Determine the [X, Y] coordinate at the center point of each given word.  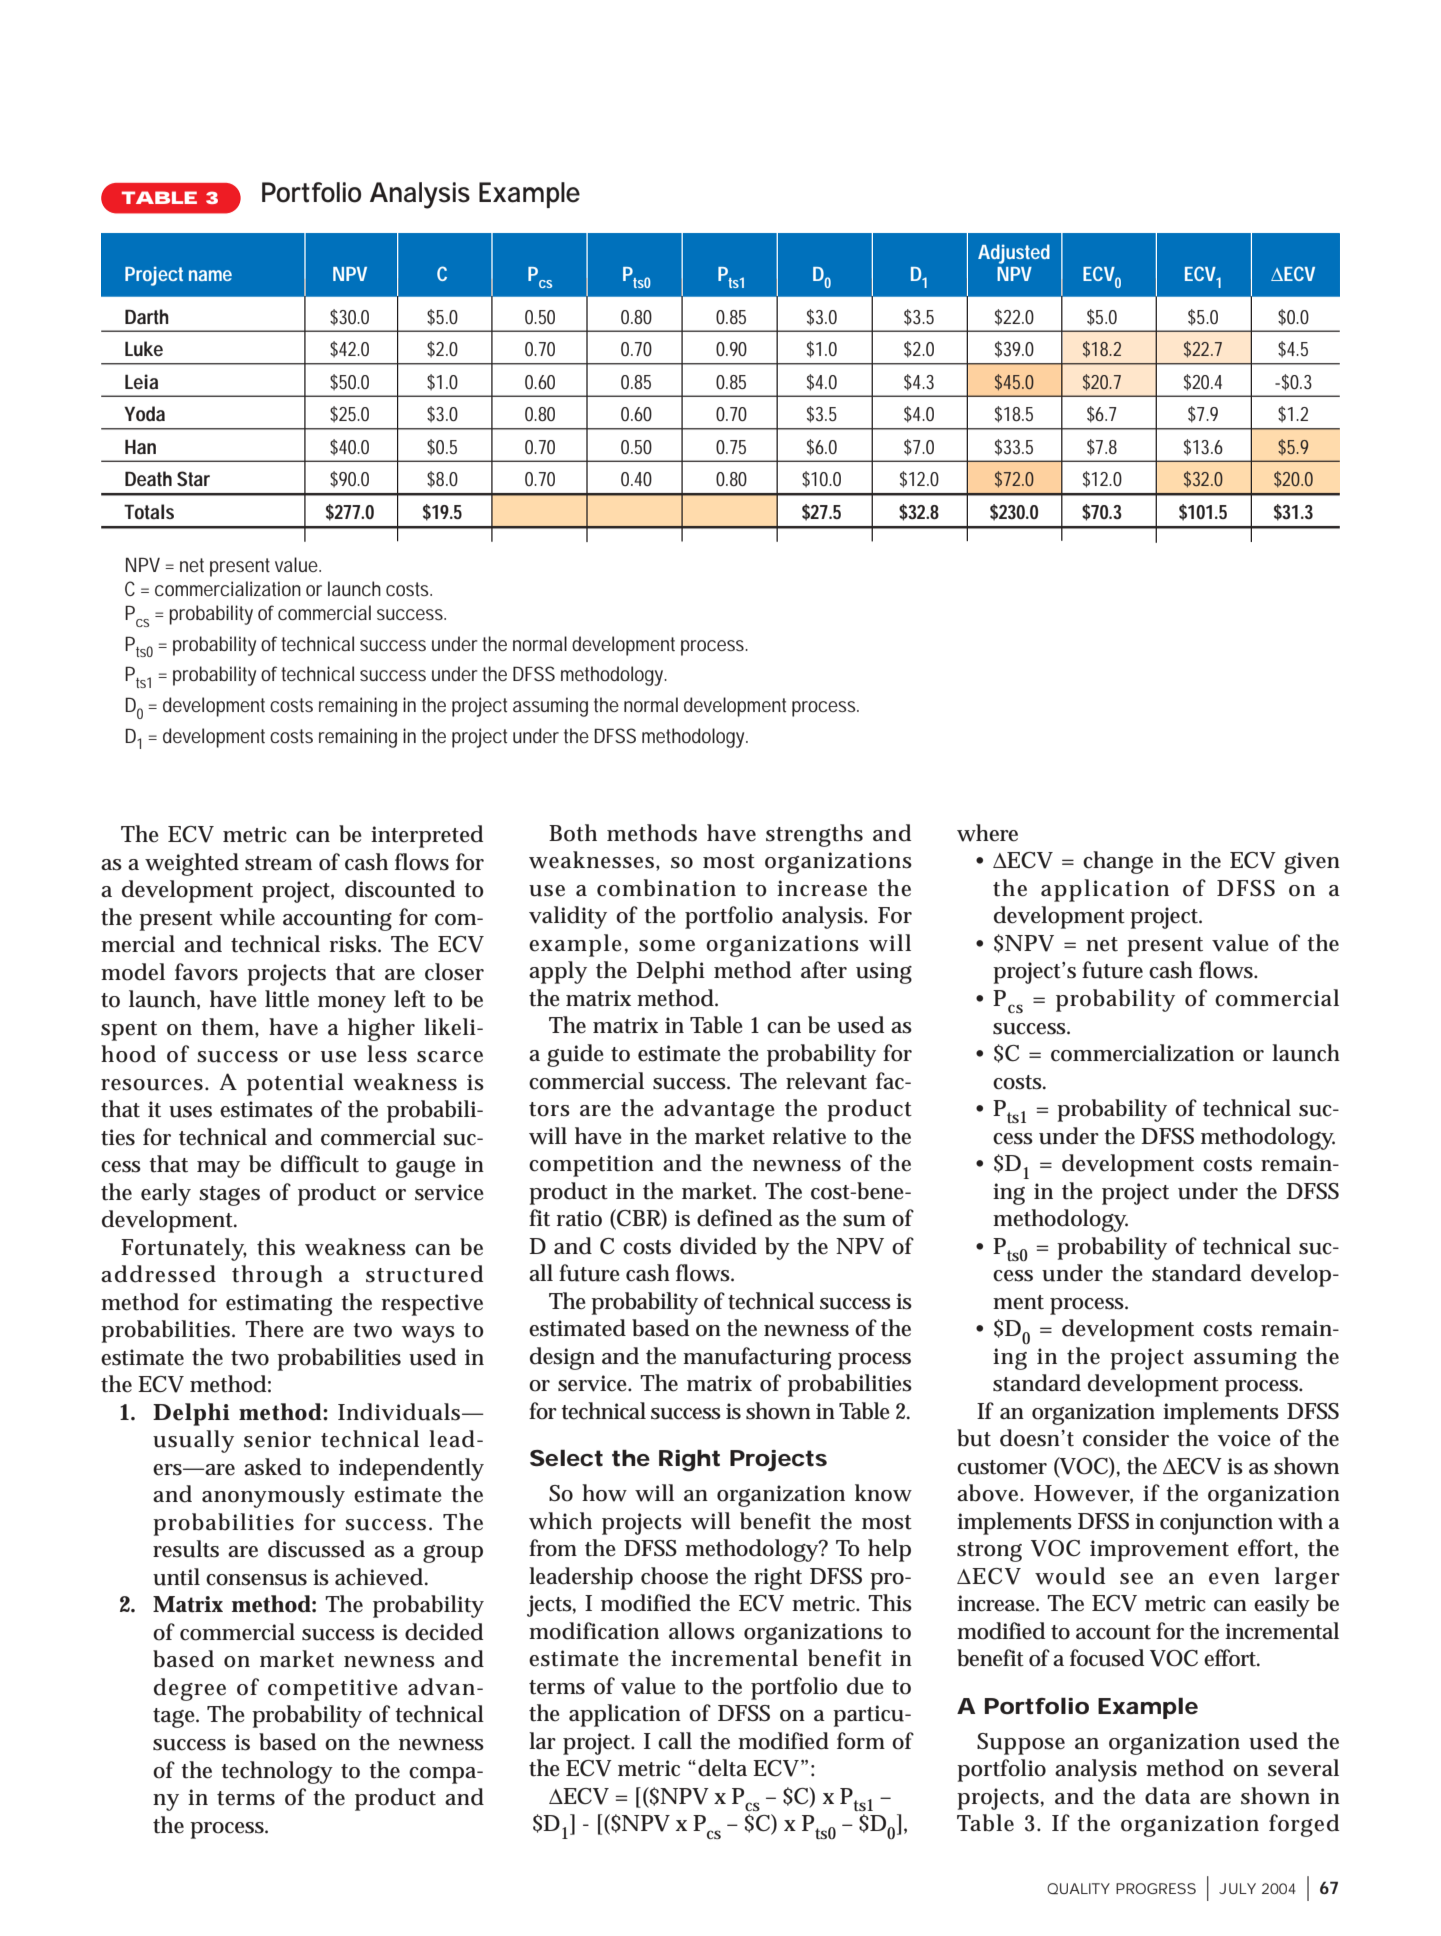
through [277, 1276]
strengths [814, 835]
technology [277, 1772]
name [210, 275]
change [1118, 862]
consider [1126, 1438]
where [987, 833]
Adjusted [1014, 254]
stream [278, 863]
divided [718, 1246]
